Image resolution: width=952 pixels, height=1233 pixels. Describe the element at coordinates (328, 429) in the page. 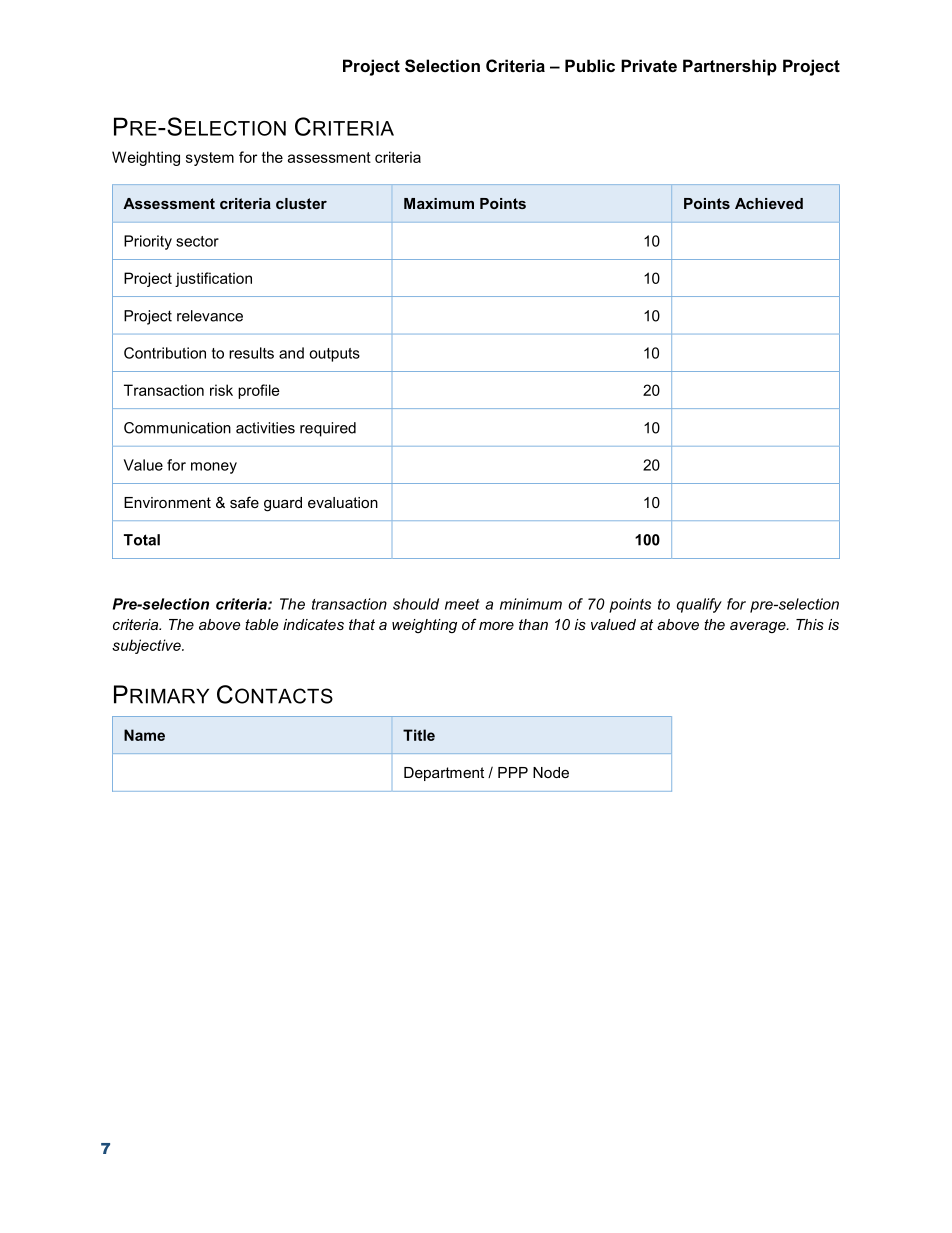

I see `required` at that location.
